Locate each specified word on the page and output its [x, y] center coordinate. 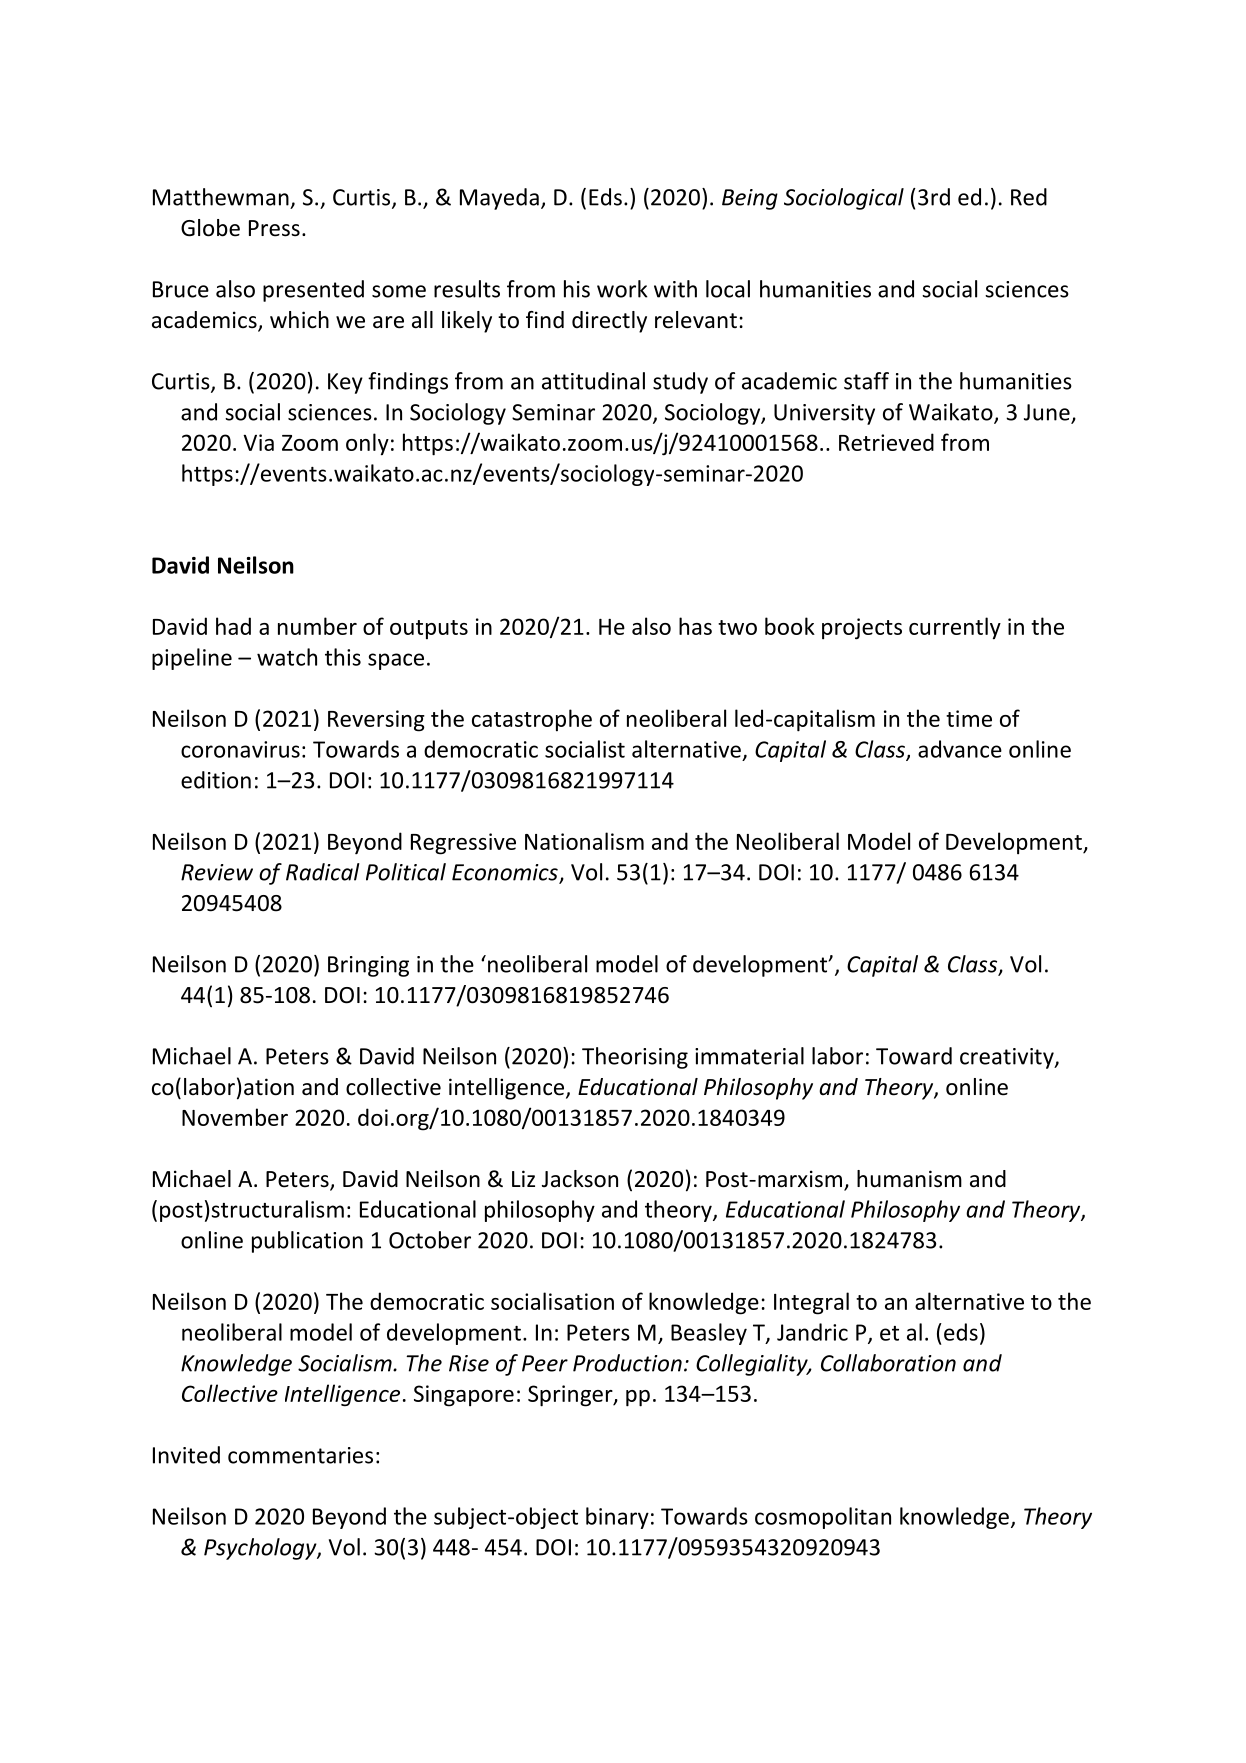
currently [955, 628]
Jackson [580, 1179]
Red [1029, 197]
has [695, 626]
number [317, 626]
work [622, 289]
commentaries [300, 1455]
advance [960, 749]
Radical [323, 872]
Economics [506, 873]
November [235, 1117]
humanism [909, 1179]
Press [274, 228]
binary [617, 1518]
